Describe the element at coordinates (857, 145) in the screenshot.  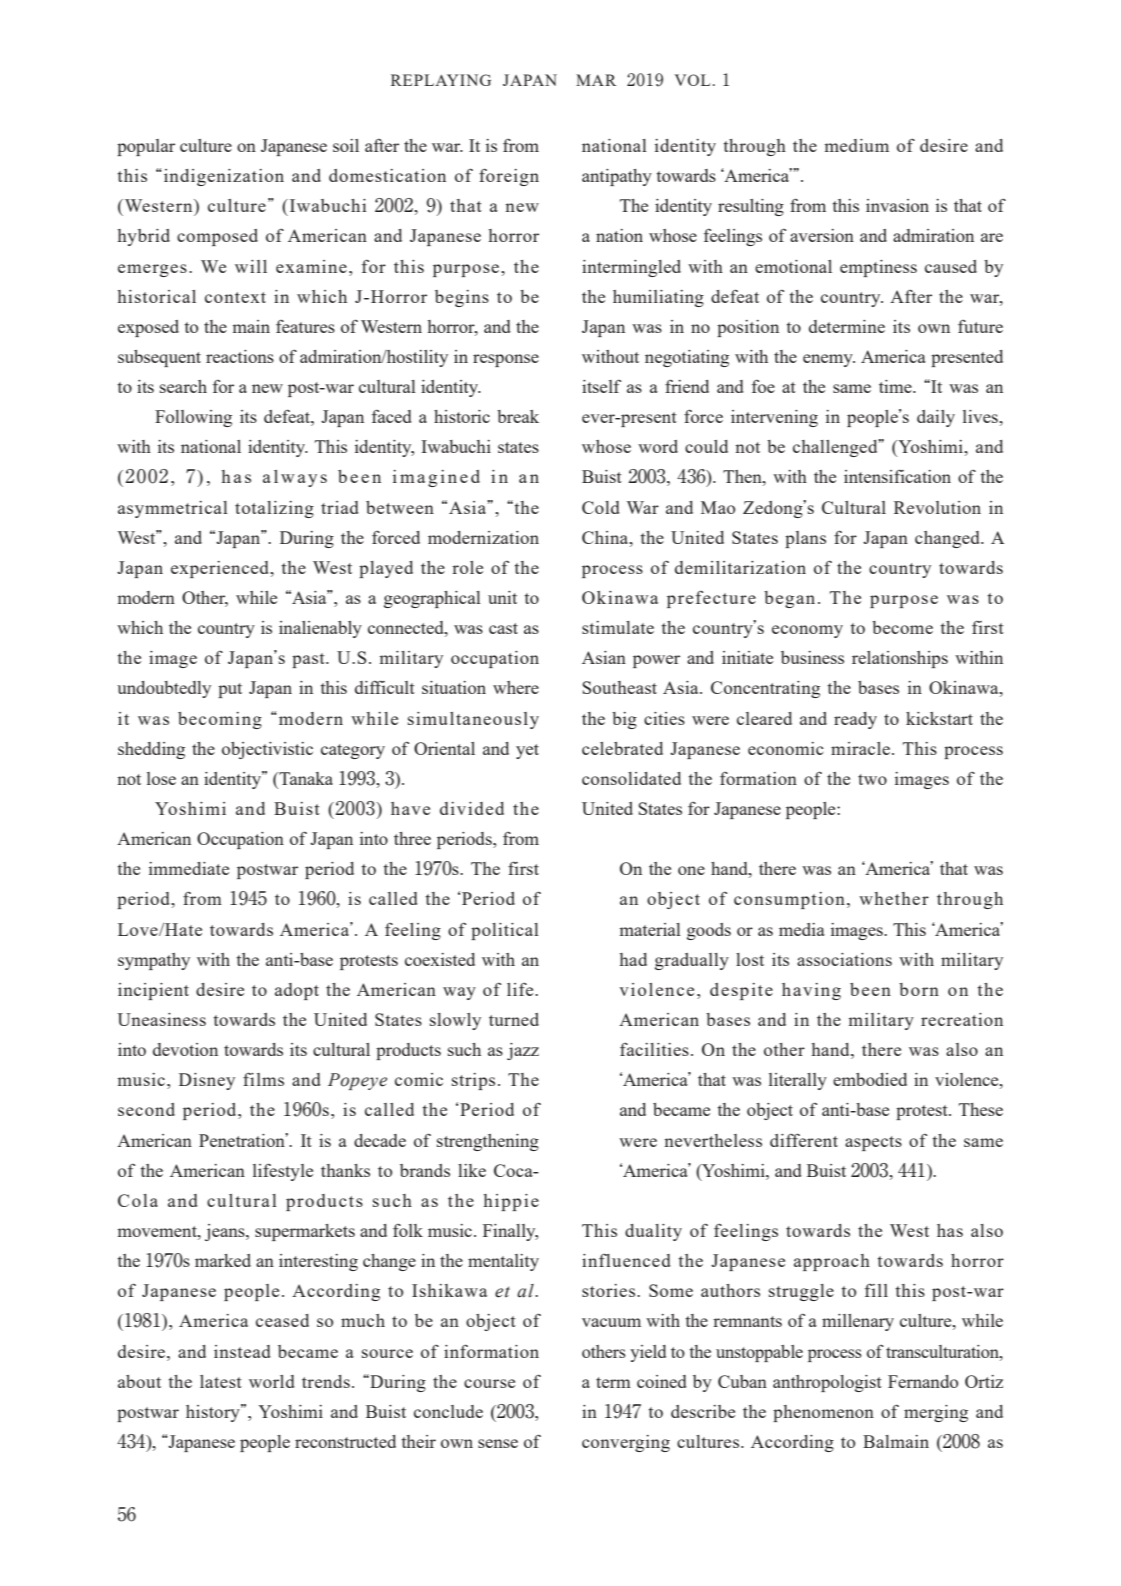
I see `medium` at that location.
